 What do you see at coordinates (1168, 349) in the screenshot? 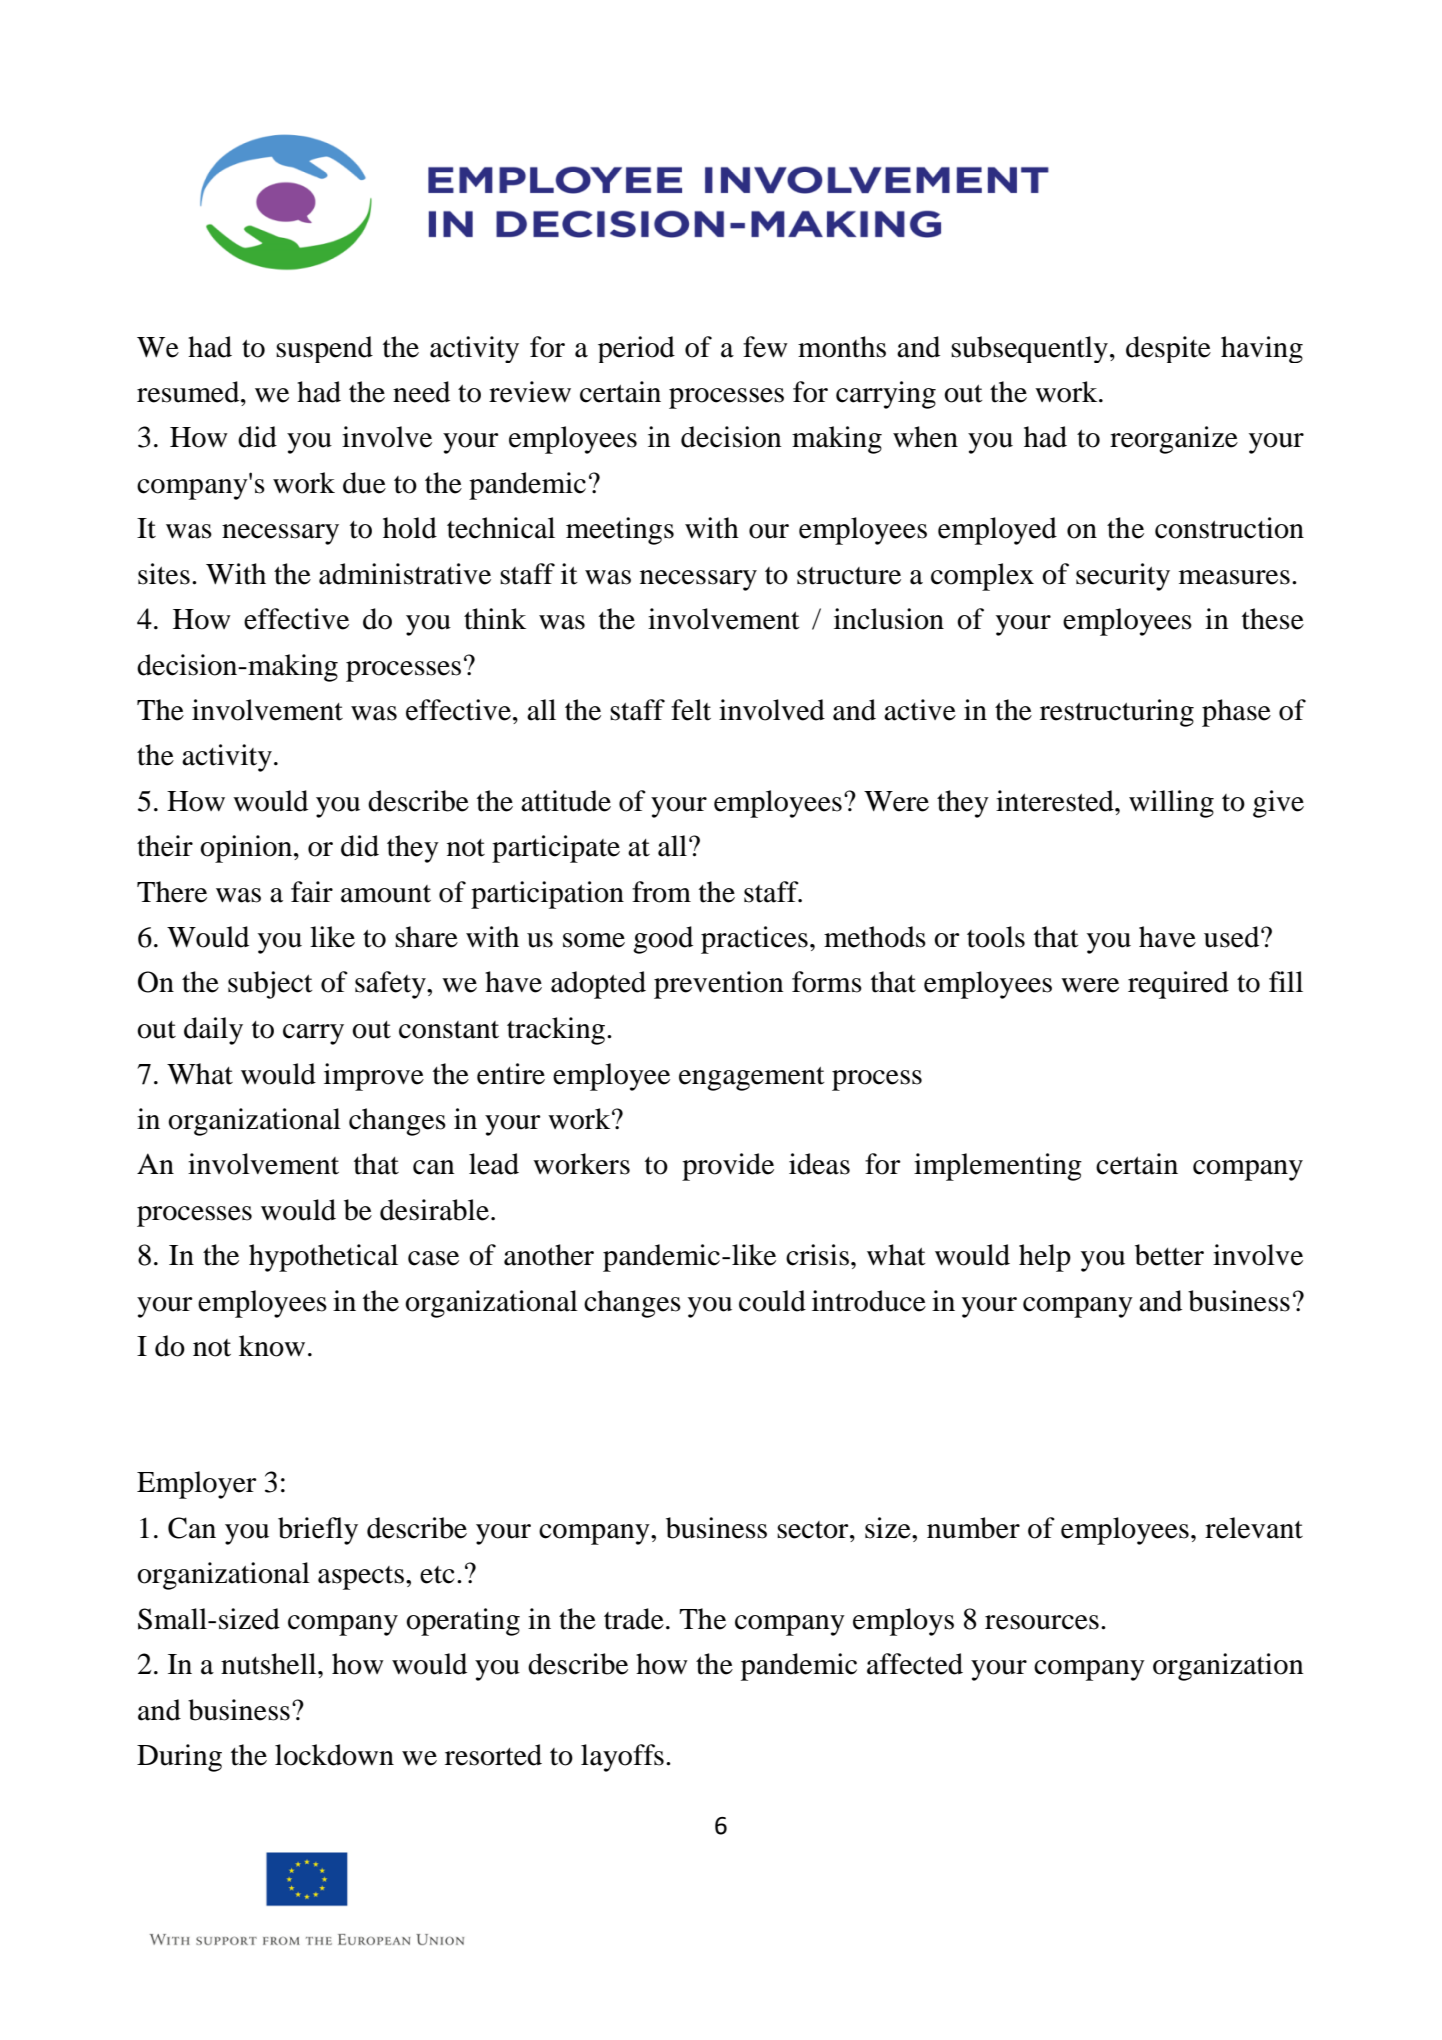
I see `despite` at bounding box center [1168, 349].
